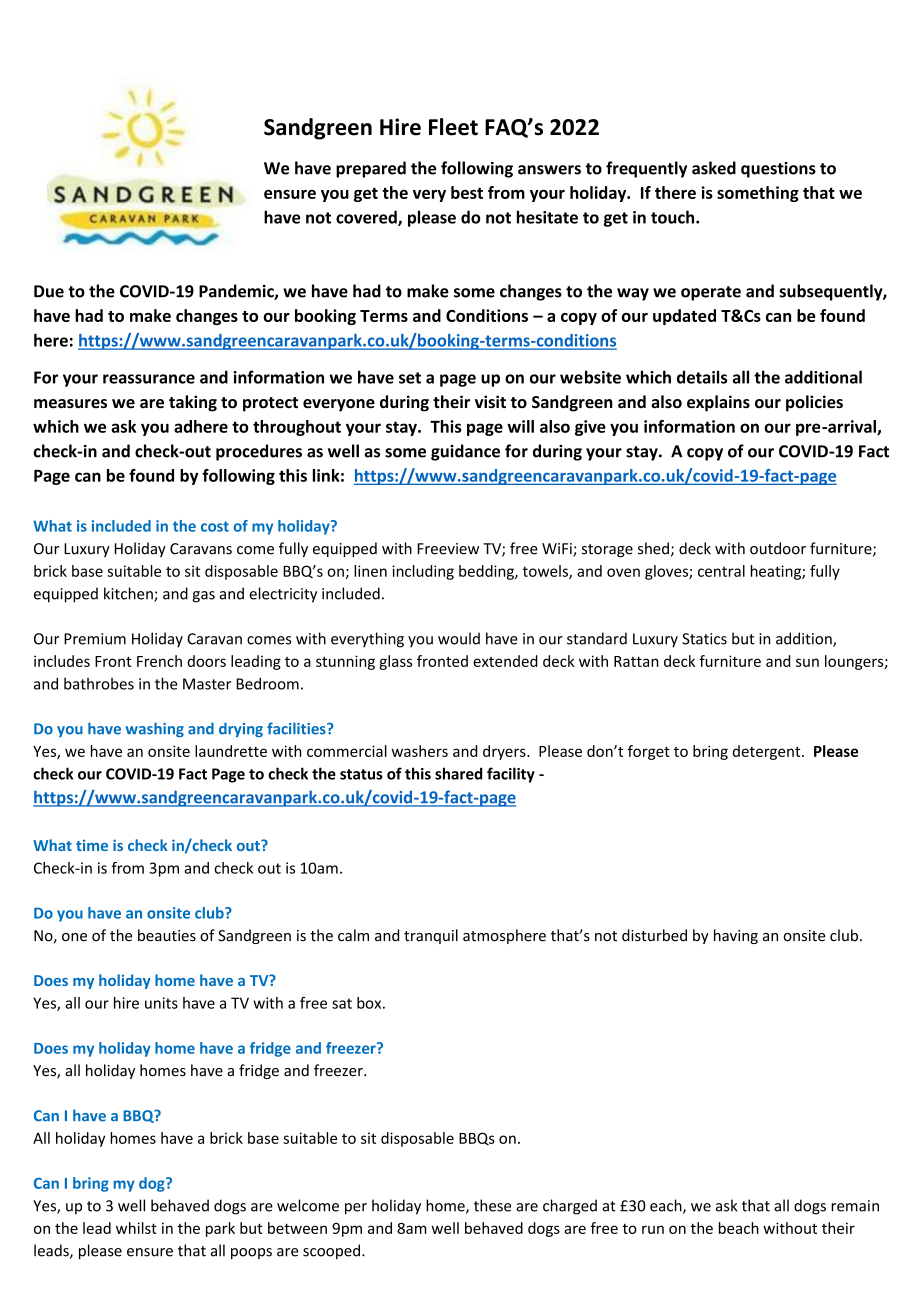 This screenshot has width=924, height=1308. I want to click on kitchen, so click(129, 594).
